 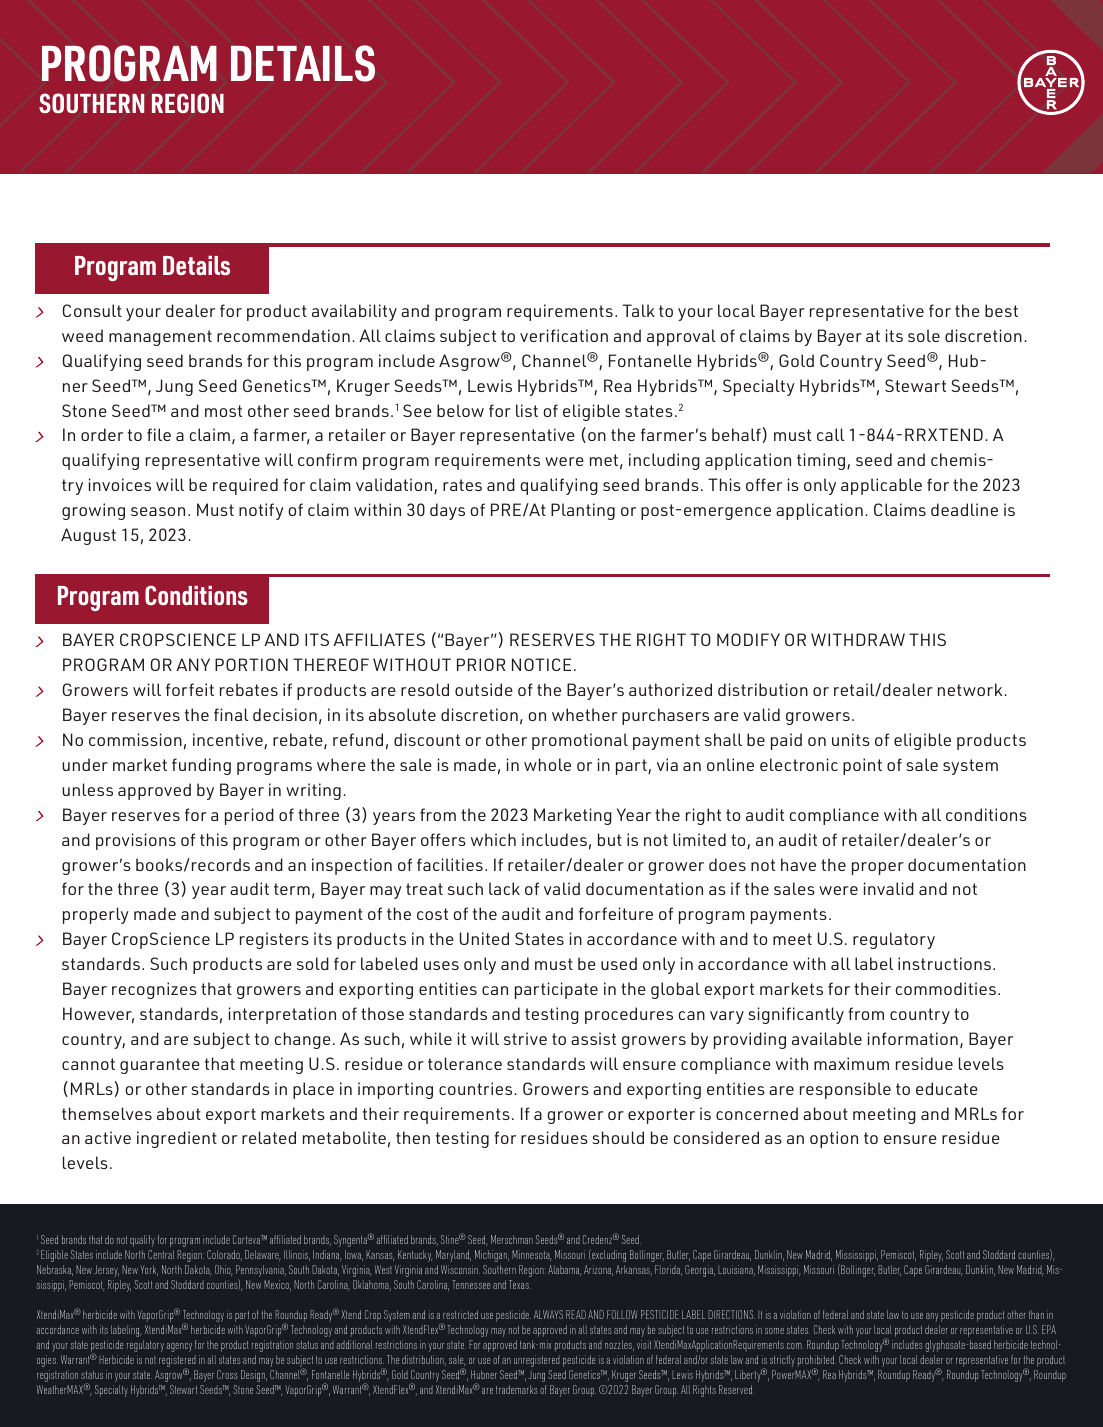 What do you see at coordinates (158, 511) in the document?
I see `season` at bounding box center [158, 511].
